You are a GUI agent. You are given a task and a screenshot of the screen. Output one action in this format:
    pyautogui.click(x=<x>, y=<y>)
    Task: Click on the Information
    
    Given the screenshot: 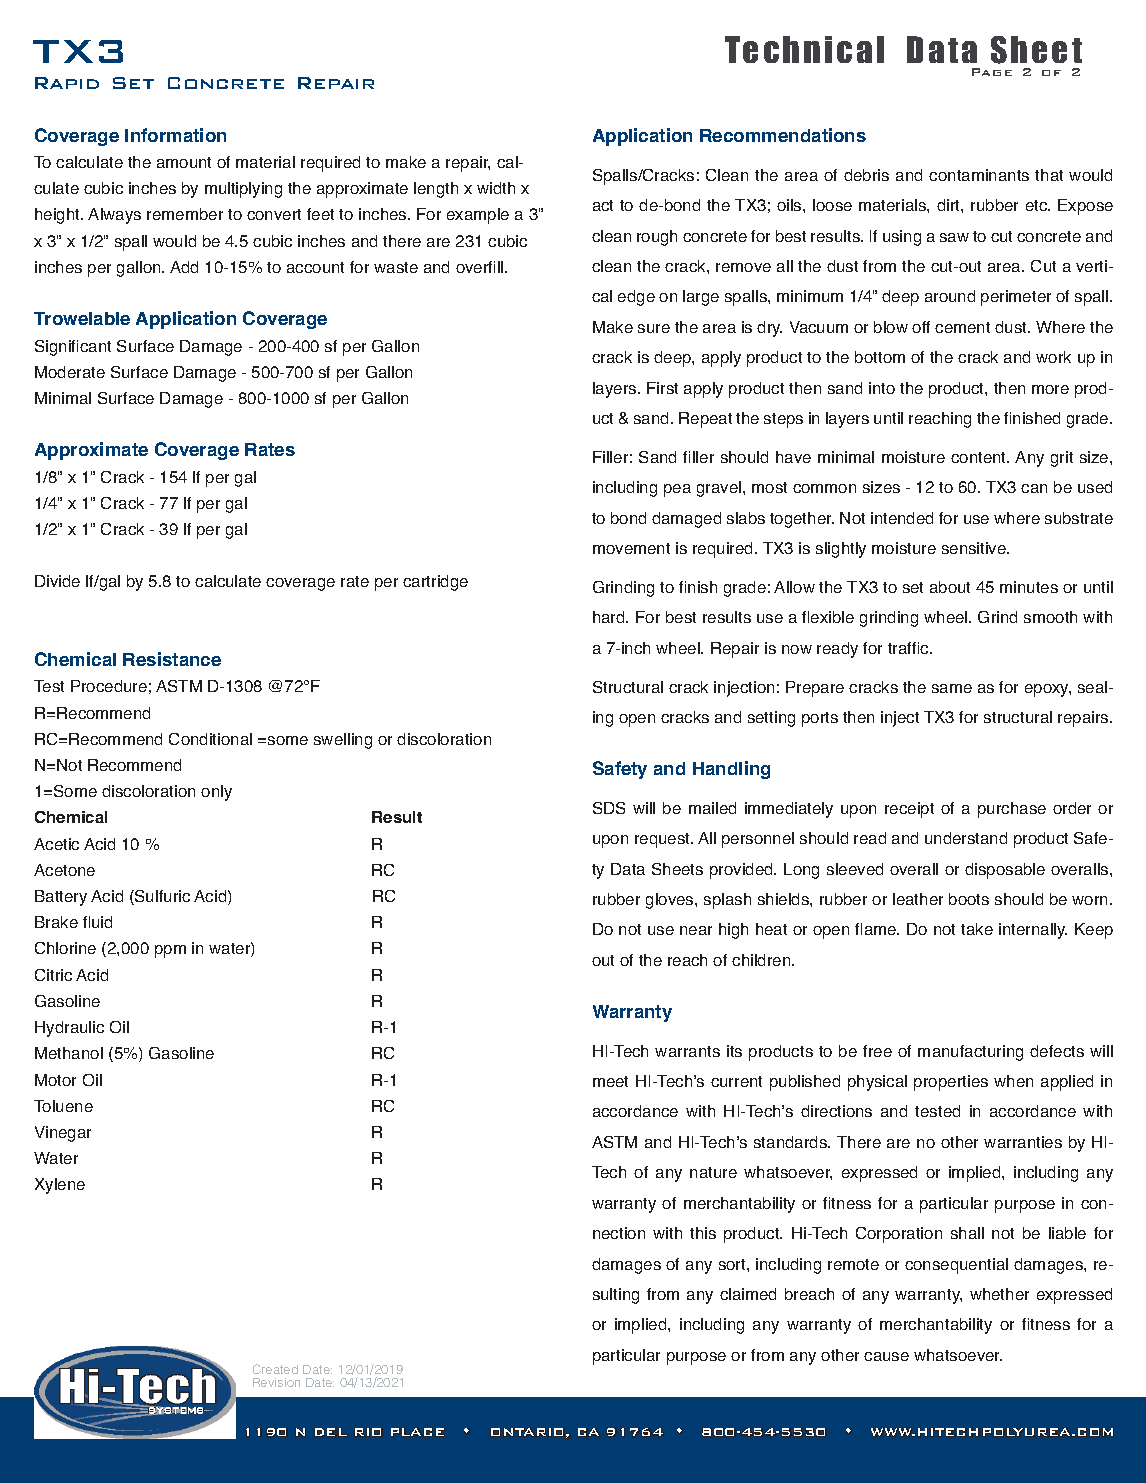 What is the action you would take?
    pyautogui.click(x=175, y=135)
